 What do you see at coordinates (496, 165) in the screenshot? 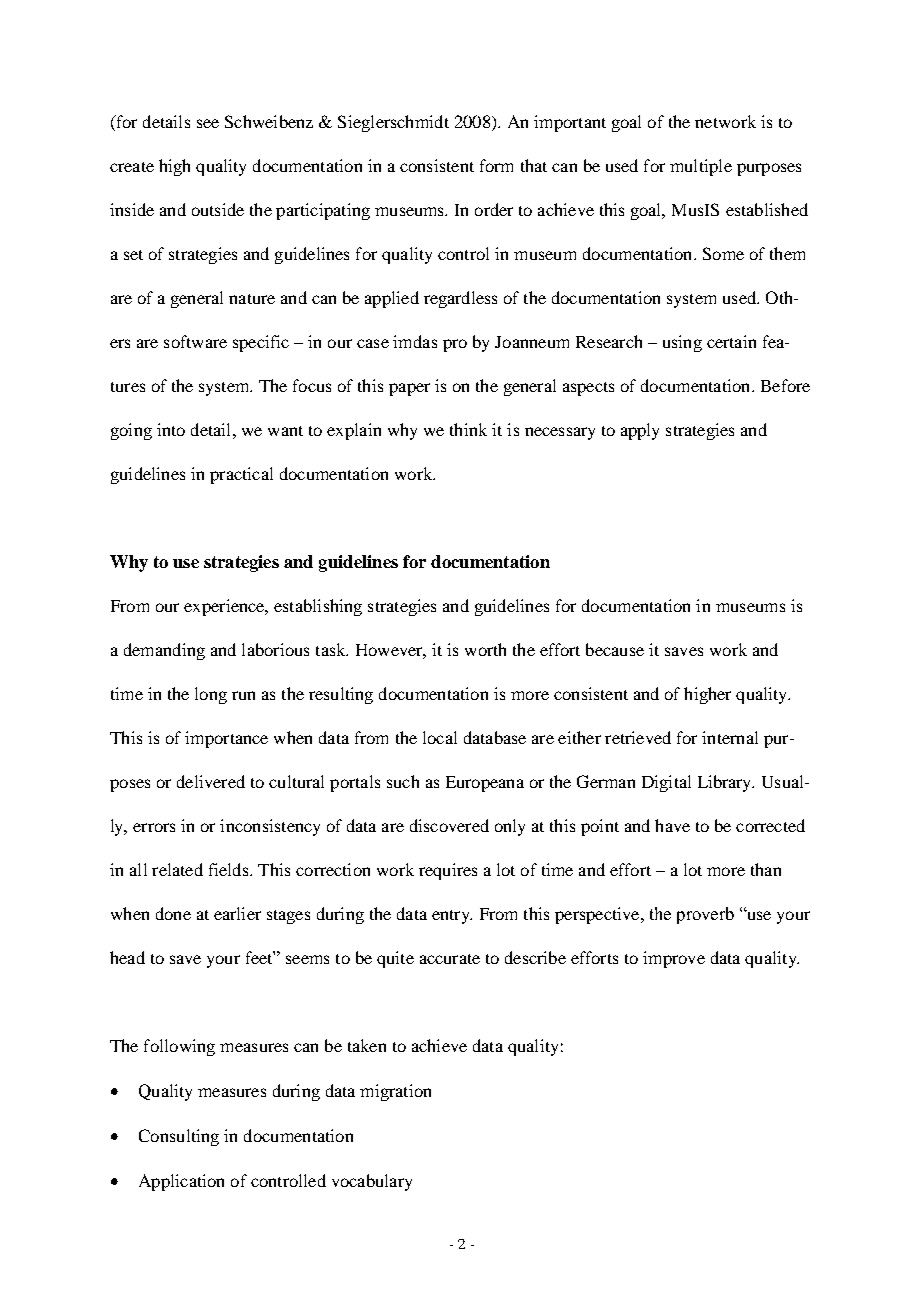
I see `form` at bounding box center [496, 165].
